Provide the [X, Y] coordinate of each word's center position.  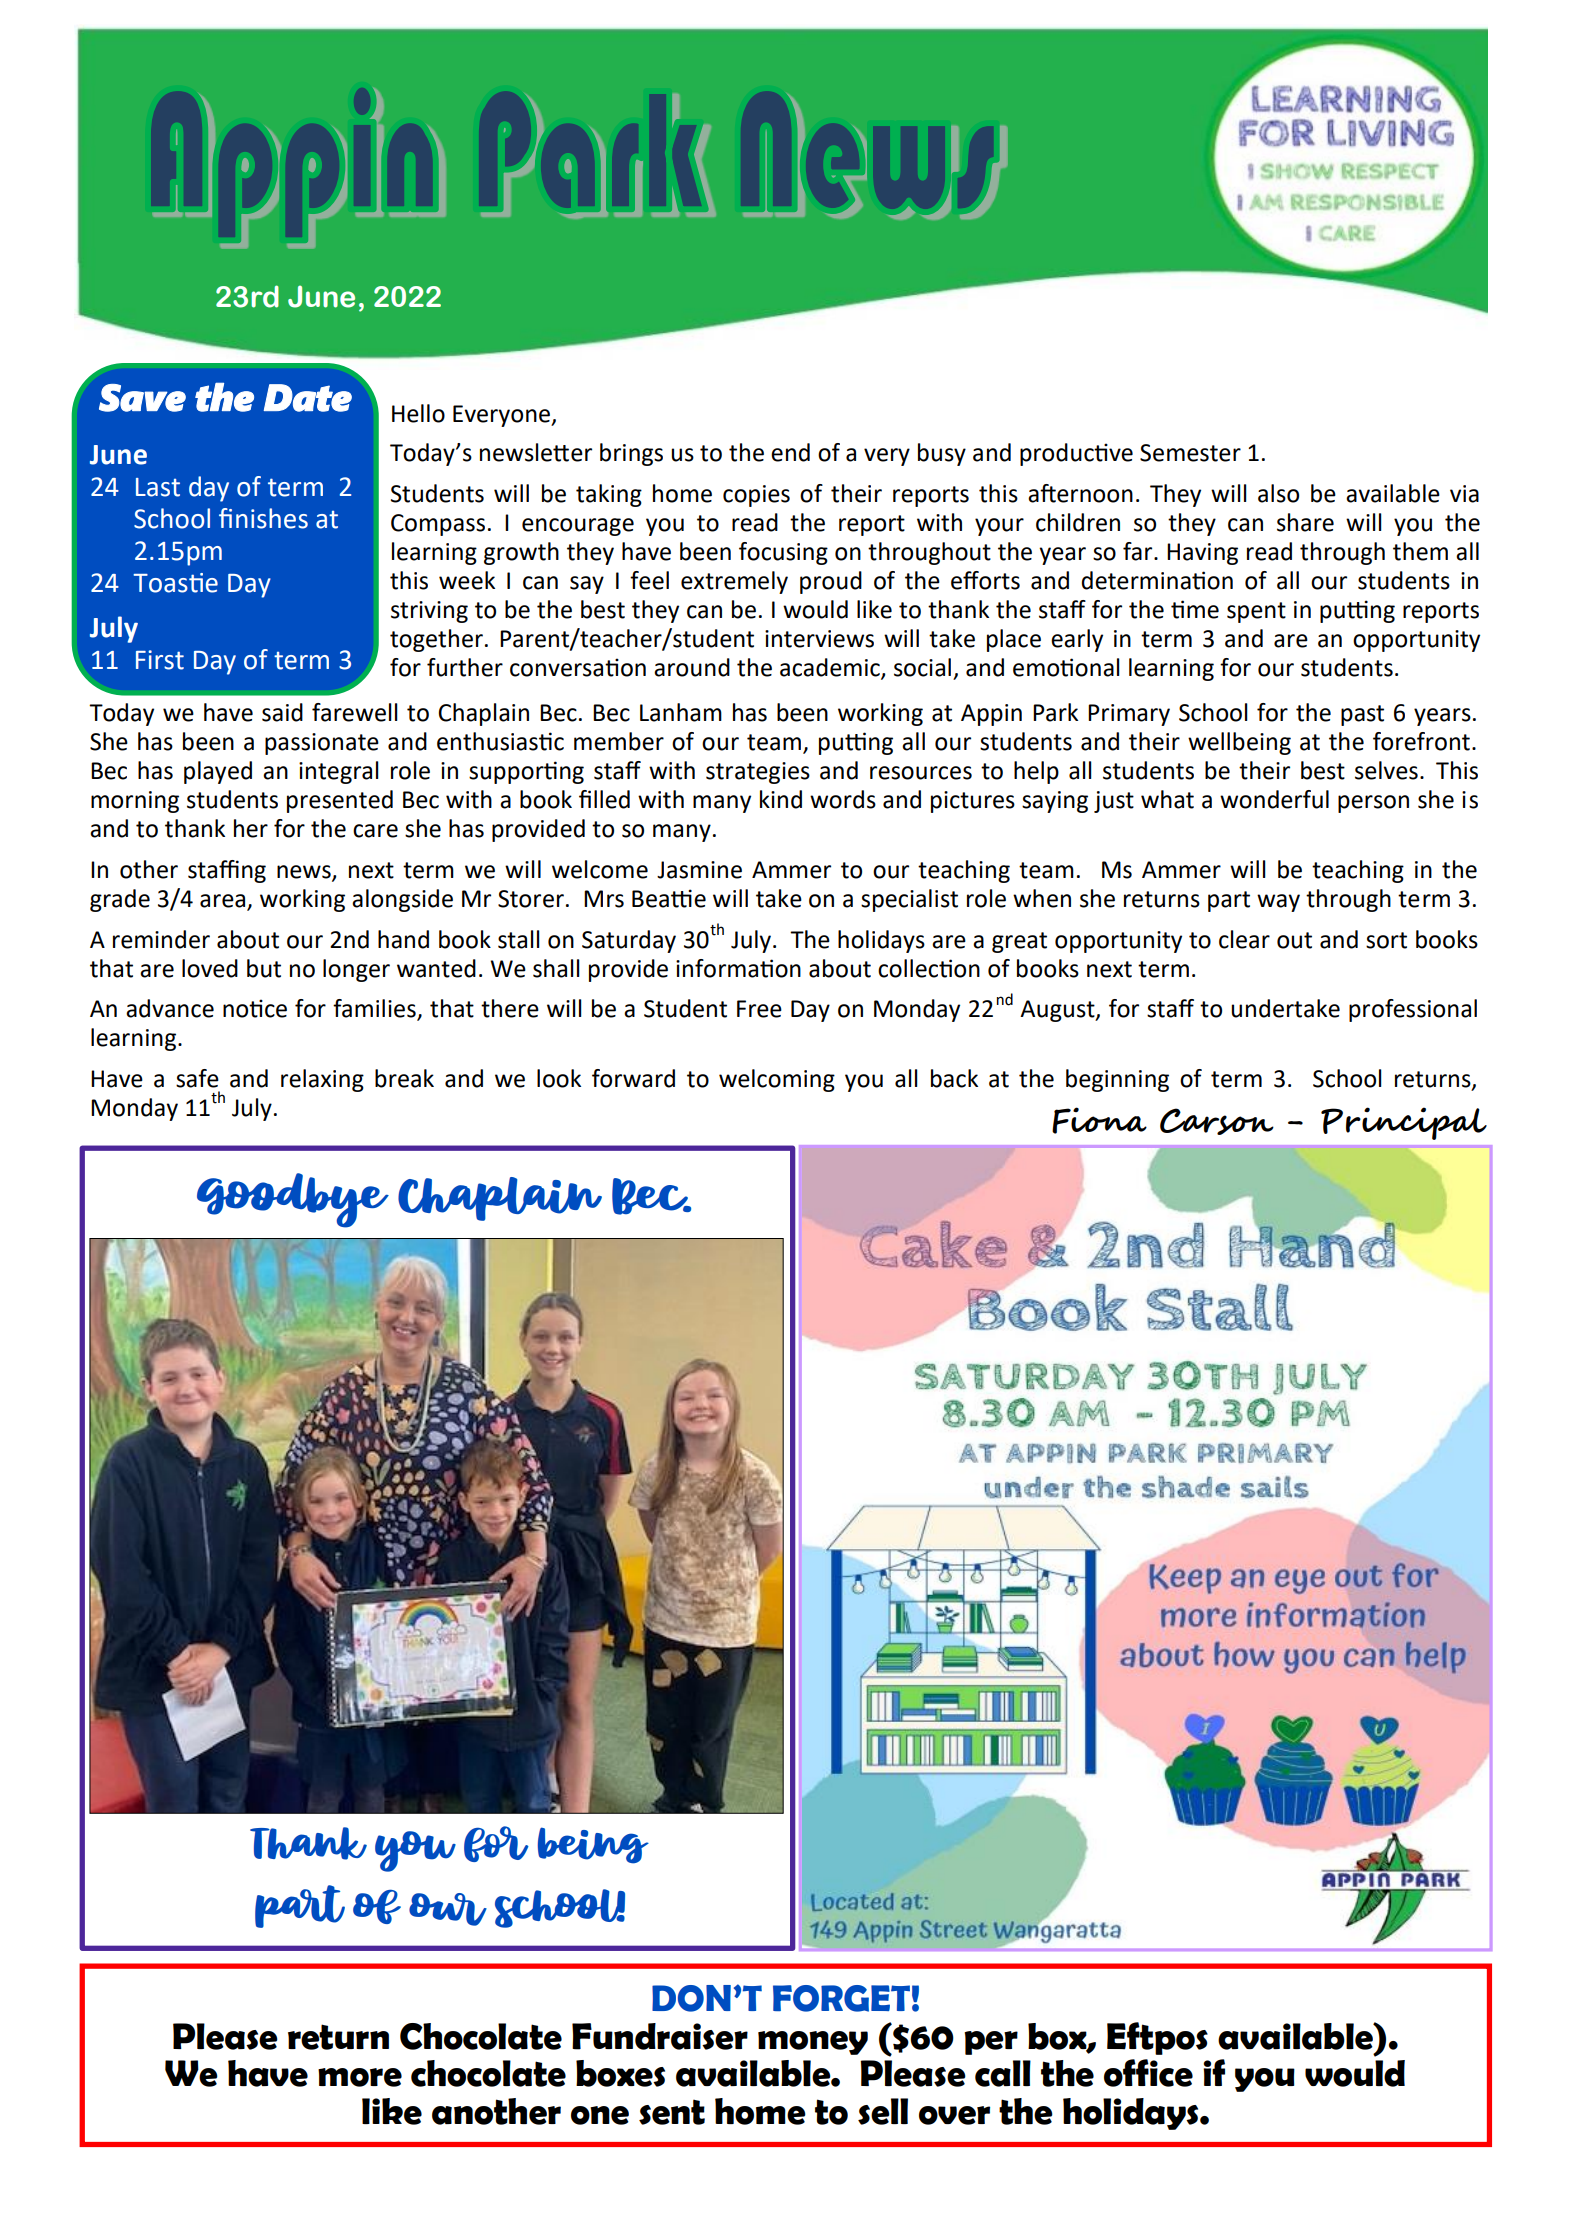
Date [308, 398]
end [790, 452]
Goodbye [293, 1200]
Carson [1217, 1121]
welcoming [777, 1080]
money [813, 2043]
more [360, 2077]
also [1278, 493]
